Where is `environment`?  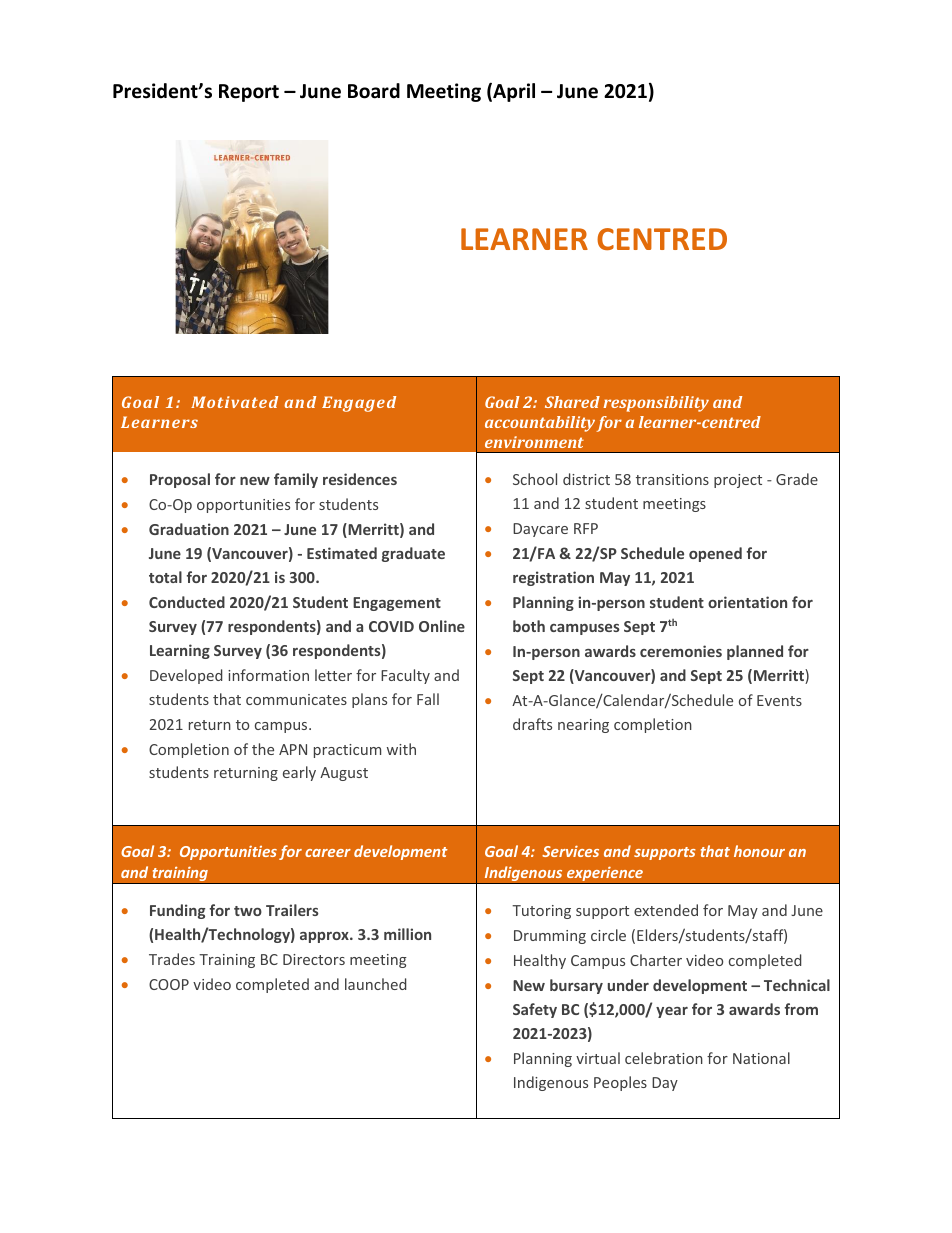 environment is located at coordinates (534, 442).
